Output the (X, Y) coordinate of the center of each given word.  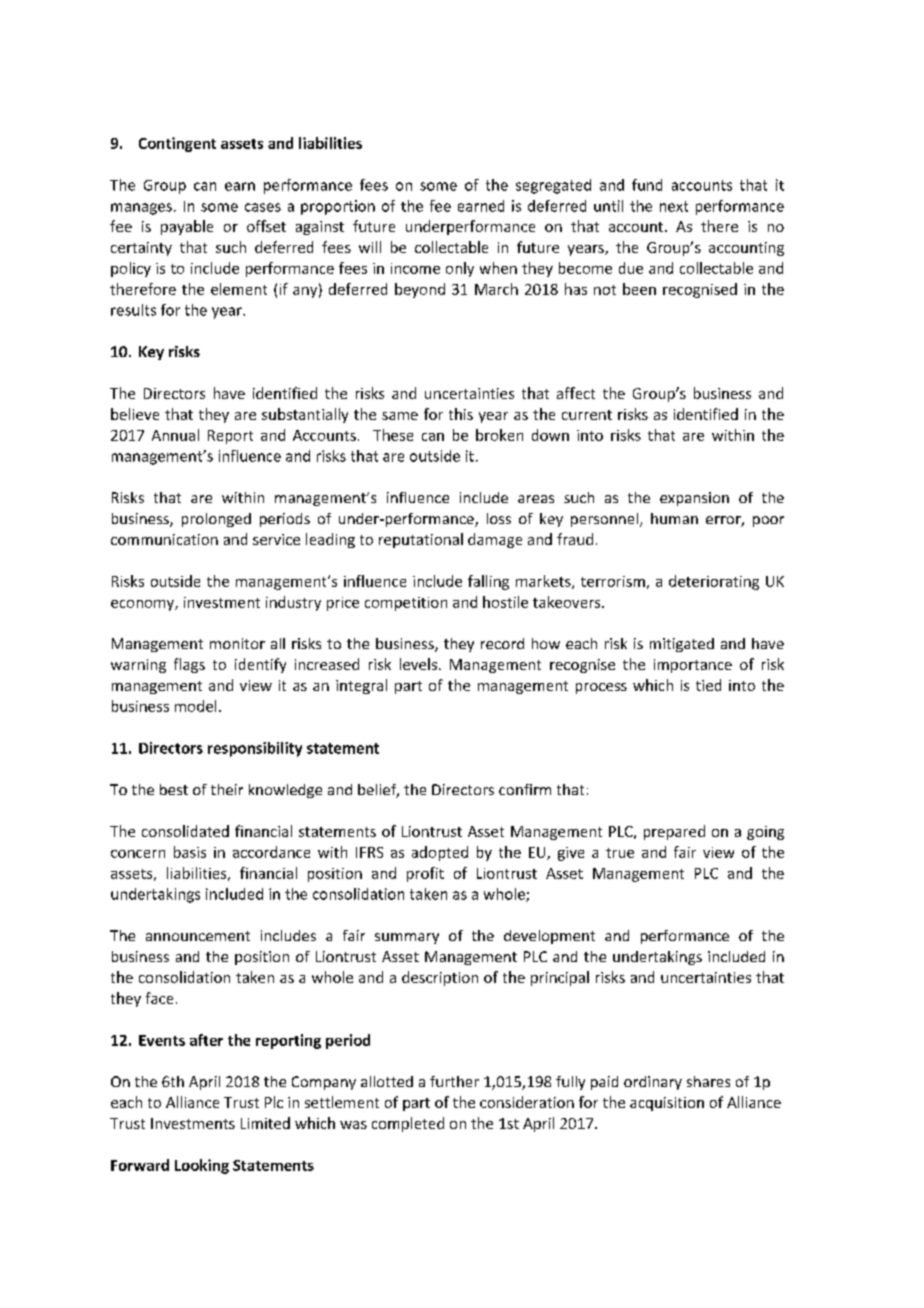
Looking (202, 1166)
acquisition (667, 1104)
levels (418, 664)
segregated (553, 186)
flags (189, 665)
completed (408, 1124)
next (674, 206)
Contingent (177, 144)
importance (693, 666)
